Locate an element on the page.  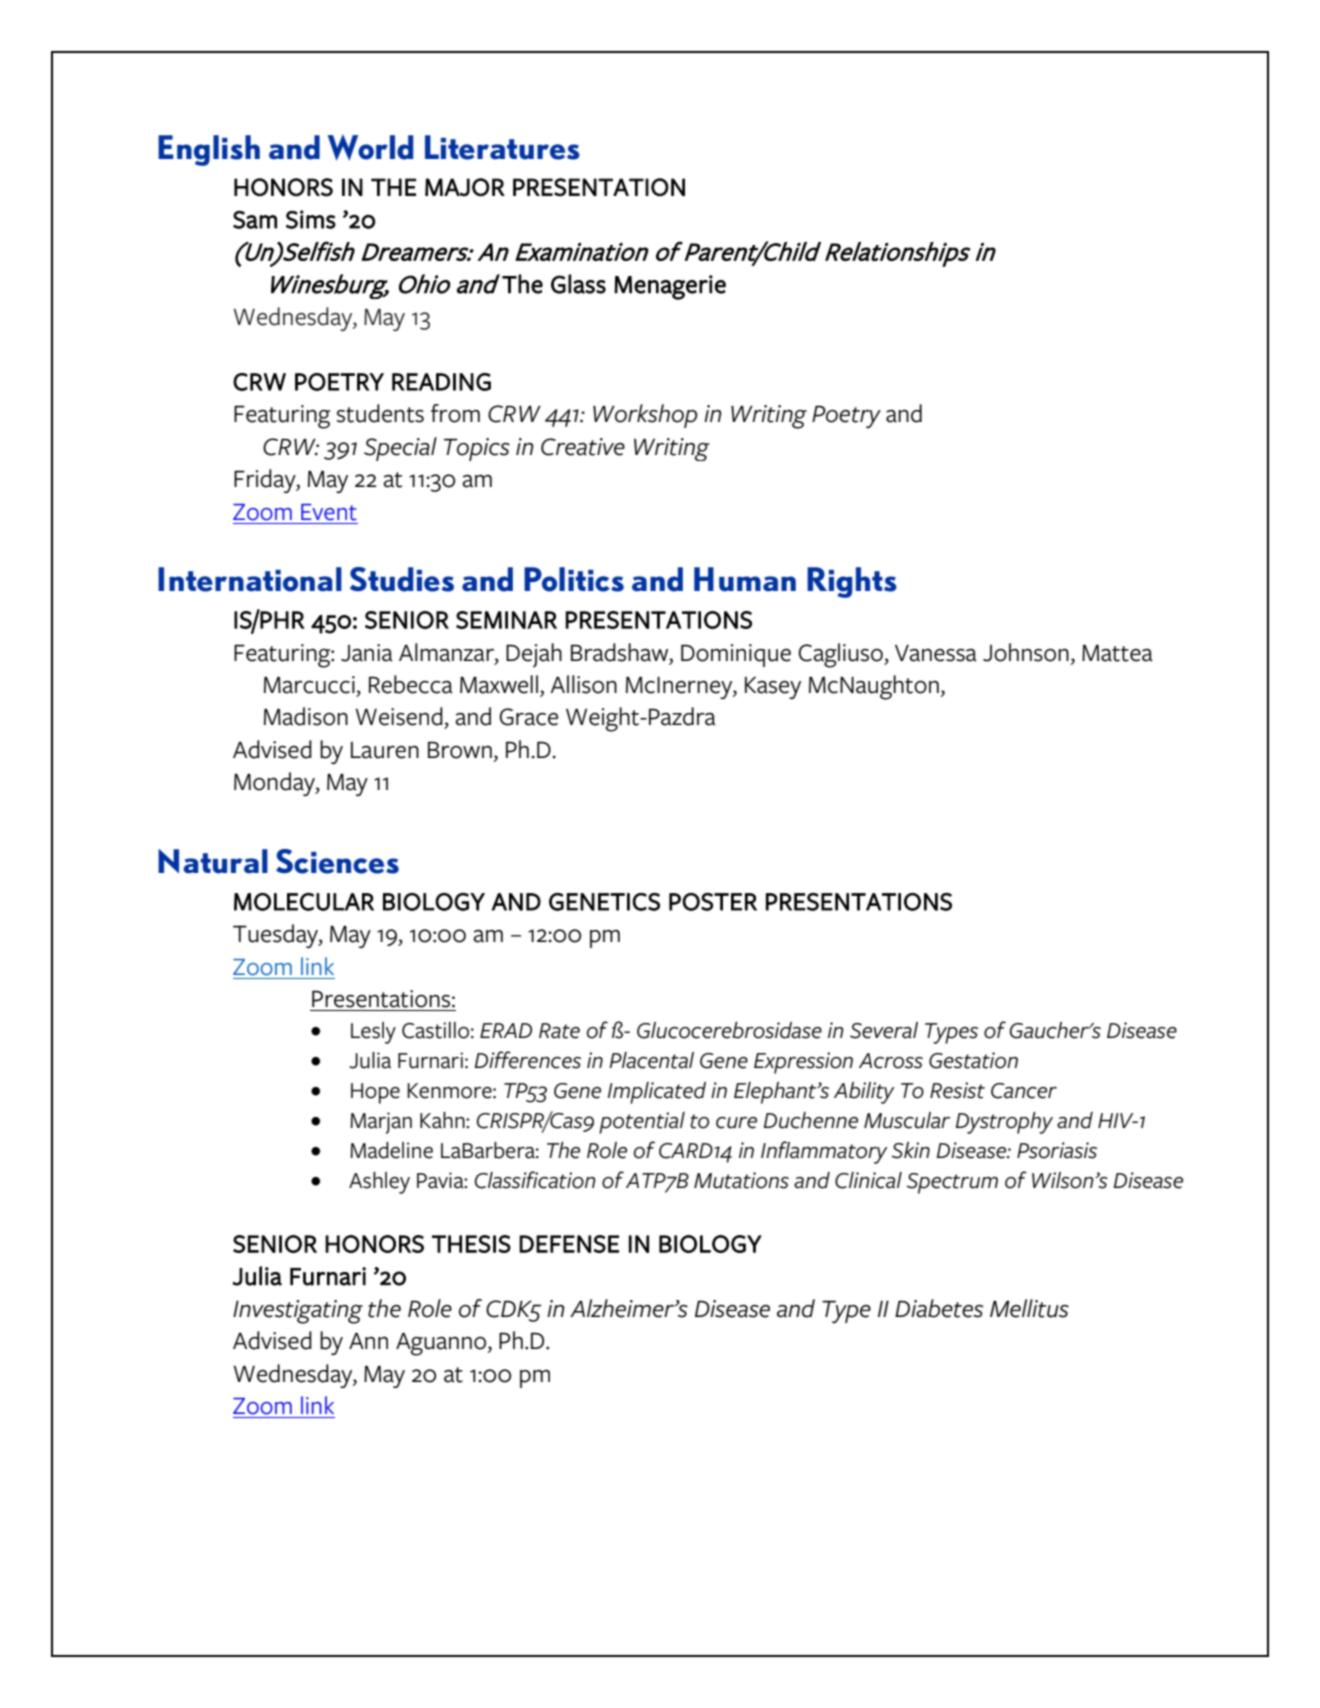
Politics is located at coordinates (574, 579).
